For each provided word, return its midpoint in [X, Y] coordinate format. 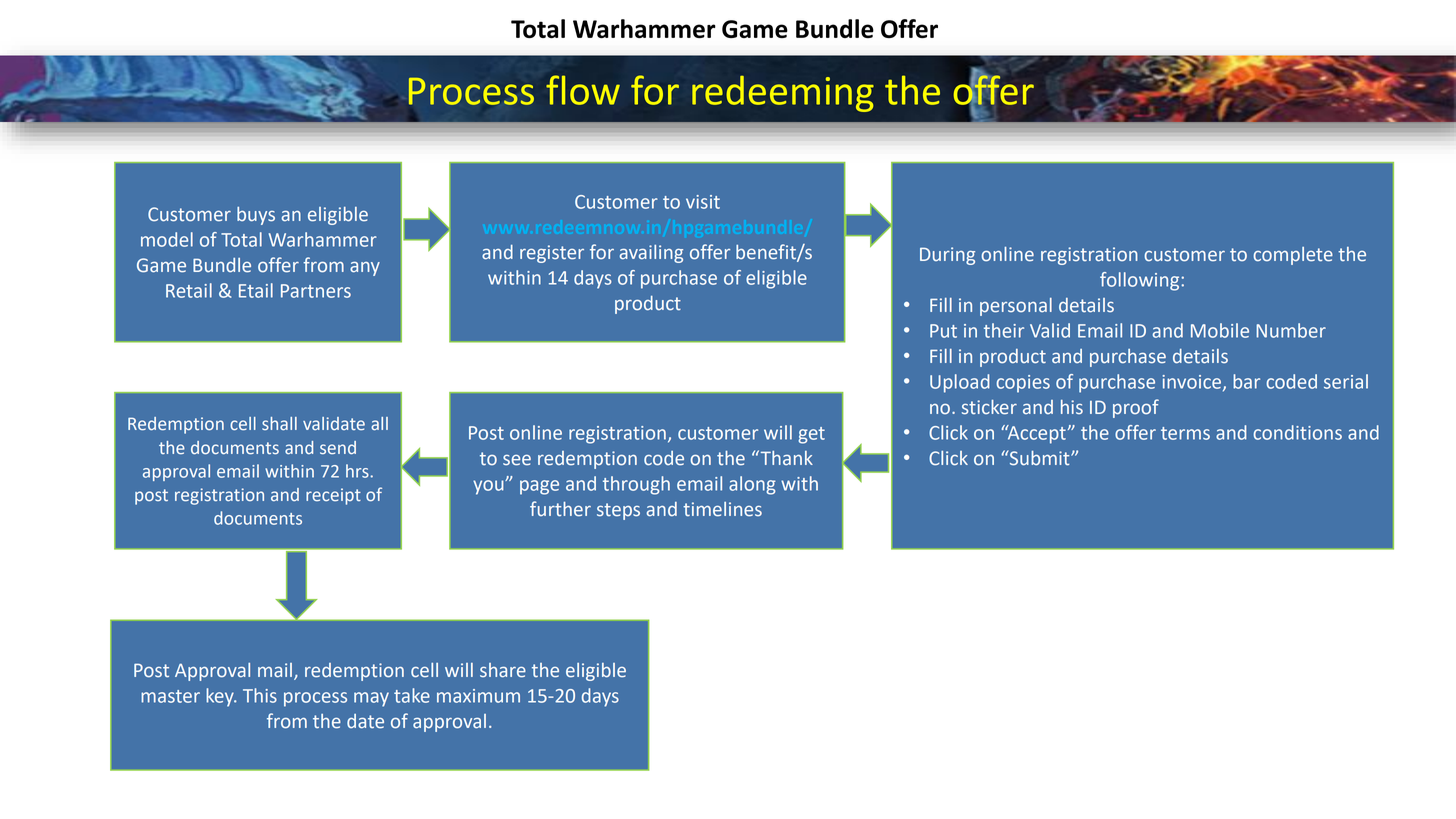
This [260, 695]
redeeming [783, 94]
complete [1293, 256]
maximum [478, 696]
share [503, 670]
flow [583, 90]
